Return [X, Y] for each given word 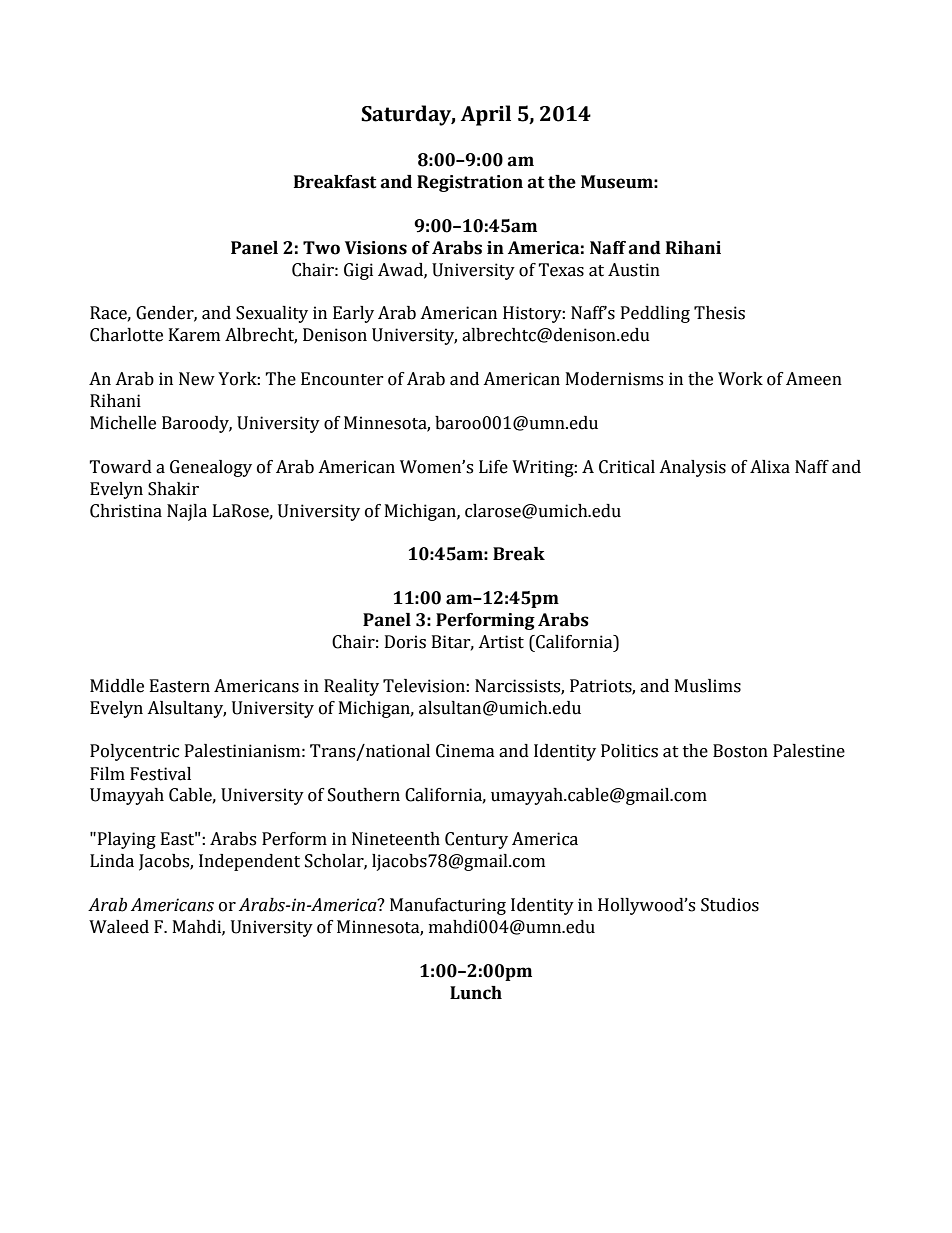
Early [353, 314]
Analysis [692, 468]
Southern [364, 795]
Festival [160, 774]
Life [493, 467]
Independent [249, 862]
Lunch [476, 993]
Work [740, 379]
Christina [126, 511]
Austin [634, 270]
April [486, 115]
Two [321, 248]
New [197, 379]
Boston [740, 751]
